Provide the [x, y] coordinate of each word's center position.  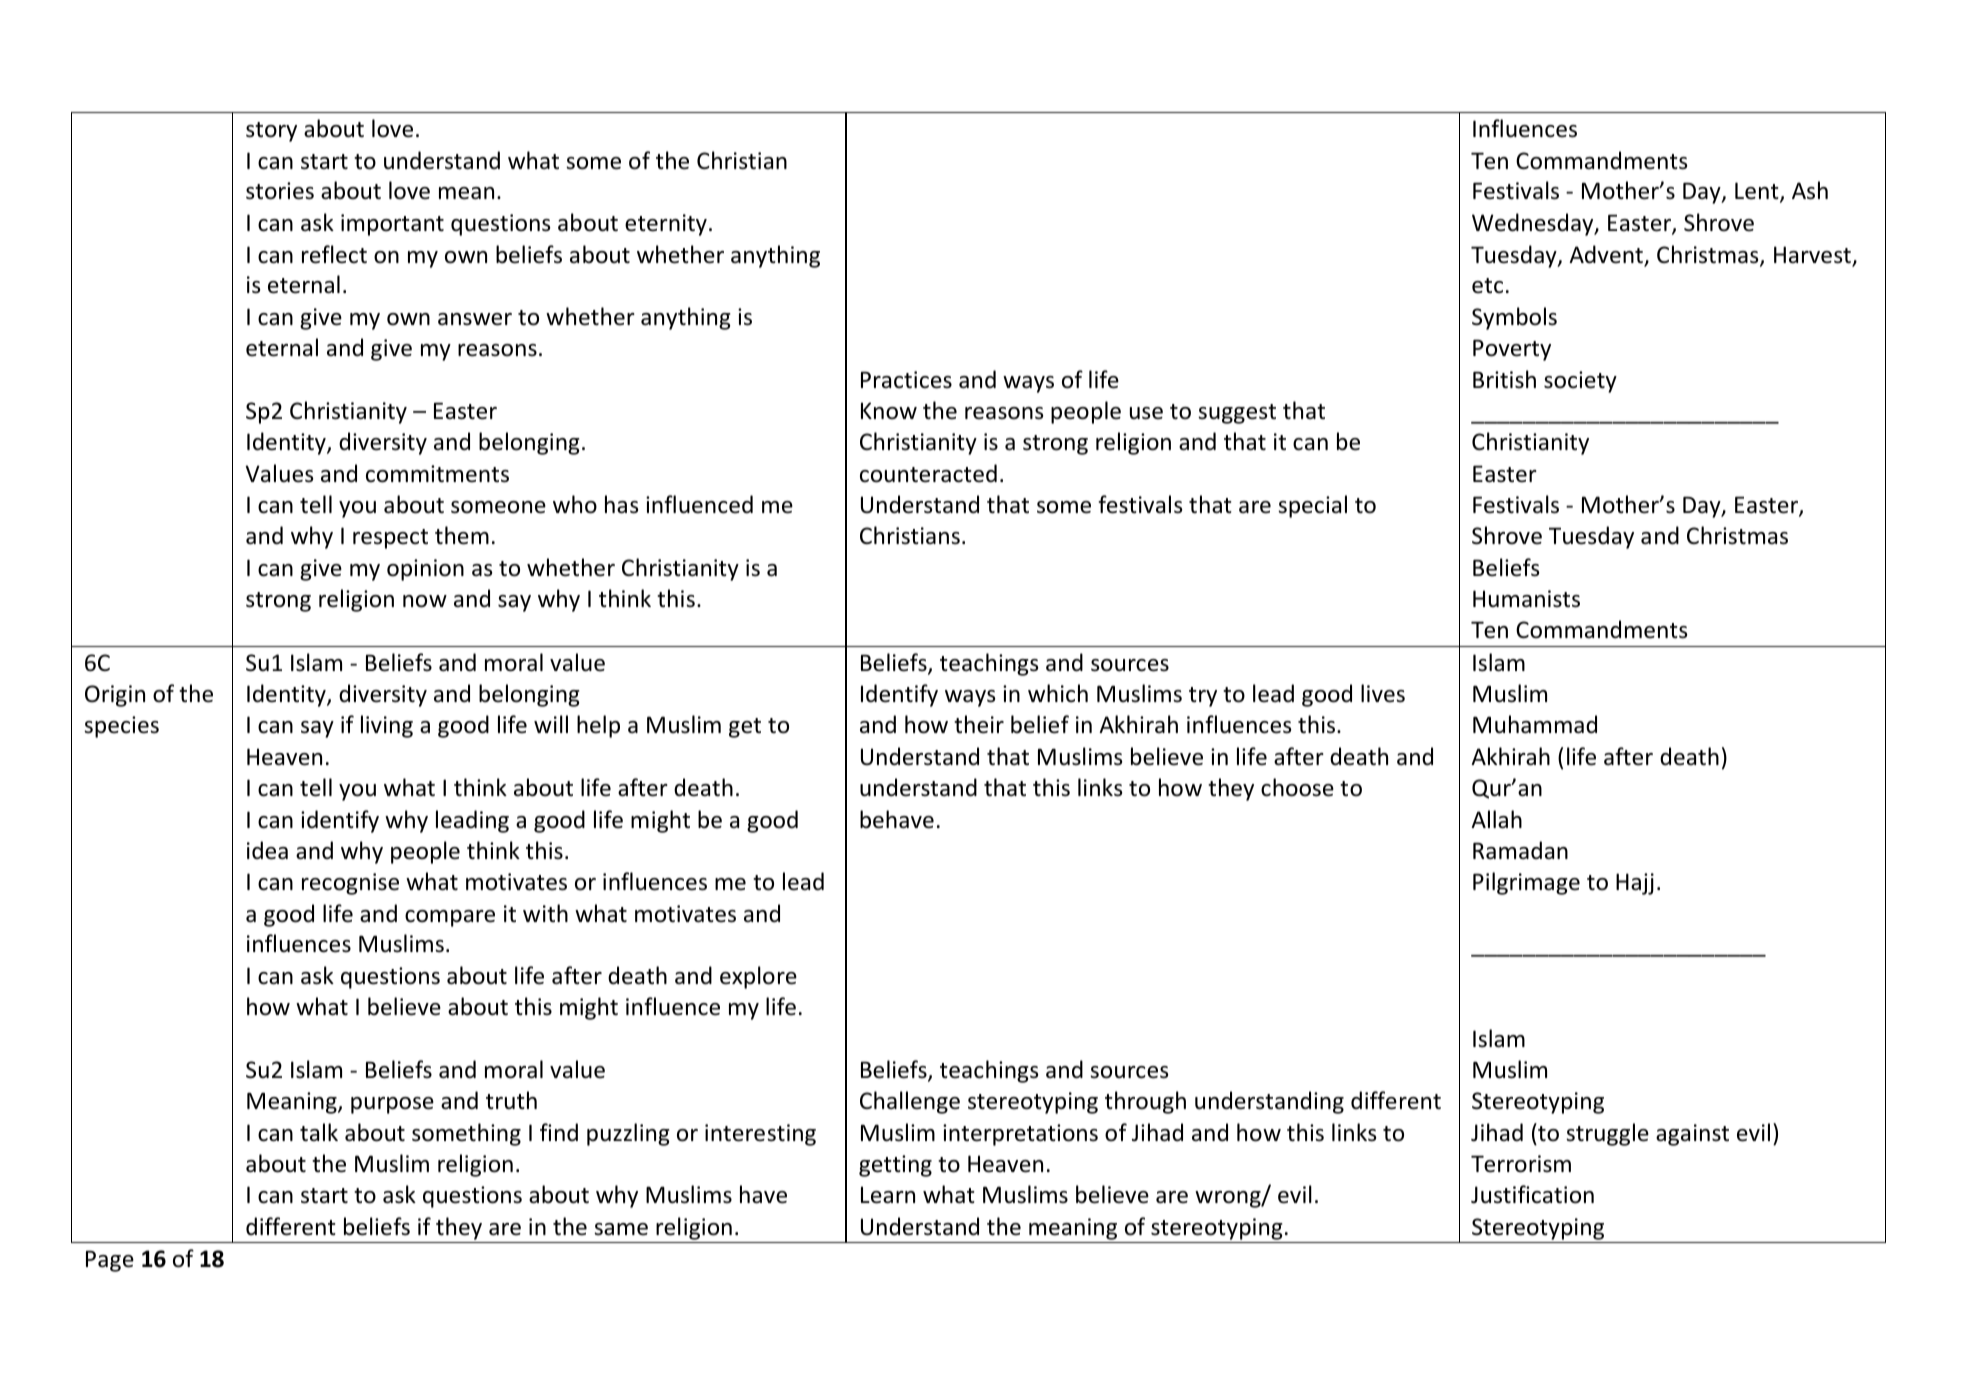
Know [889, 411]
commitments [437, 474]
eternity [666, 225]
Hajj [1635, 884]
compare [450, 918]
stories [280, 191]
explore [758, 977]
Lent [1758, 192]
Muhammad [1535, 724]
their [979, 724]
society [1580, 382]
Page [110, 1261]
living [387, 726]
